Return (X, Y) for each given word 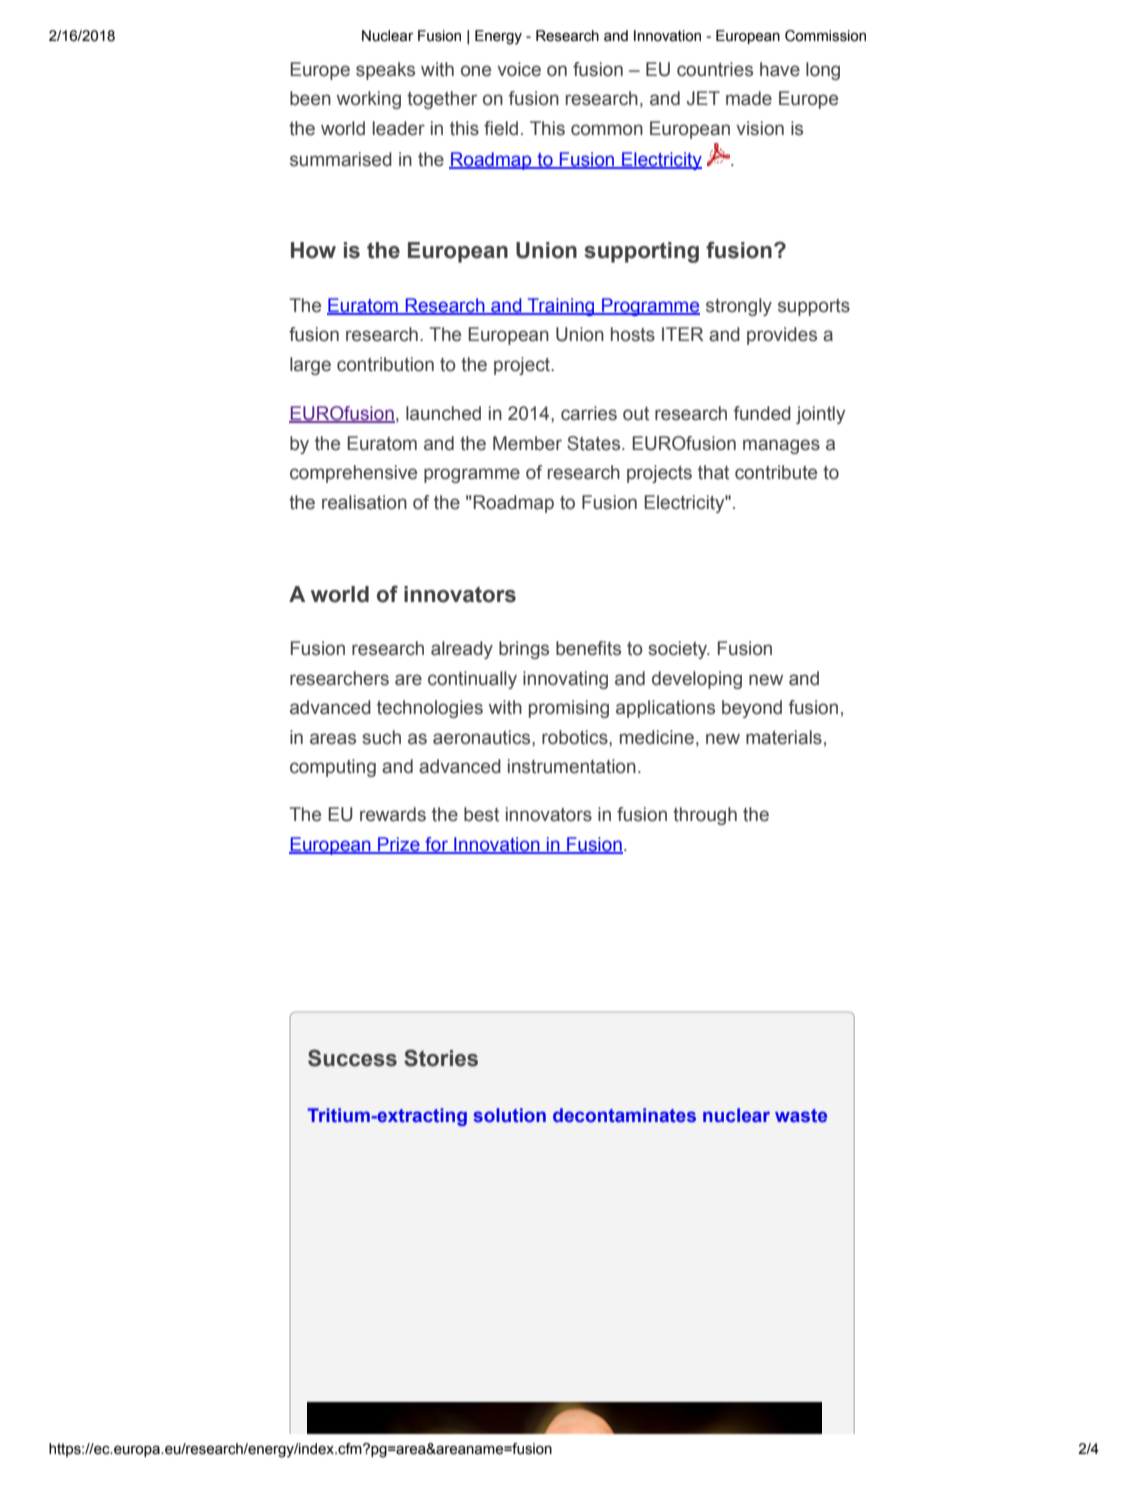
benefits (588, 648)
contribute (776, 472)
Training (561, 307)
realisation (364, 502)
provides (782, 336)
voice (519, 69)
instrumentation (572, 766)
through (705, 816)
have (780, 69)
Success (352, 1058)
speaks (385, 71)
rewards (393, 814)
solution (509, 1115)
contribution (385, 364)
